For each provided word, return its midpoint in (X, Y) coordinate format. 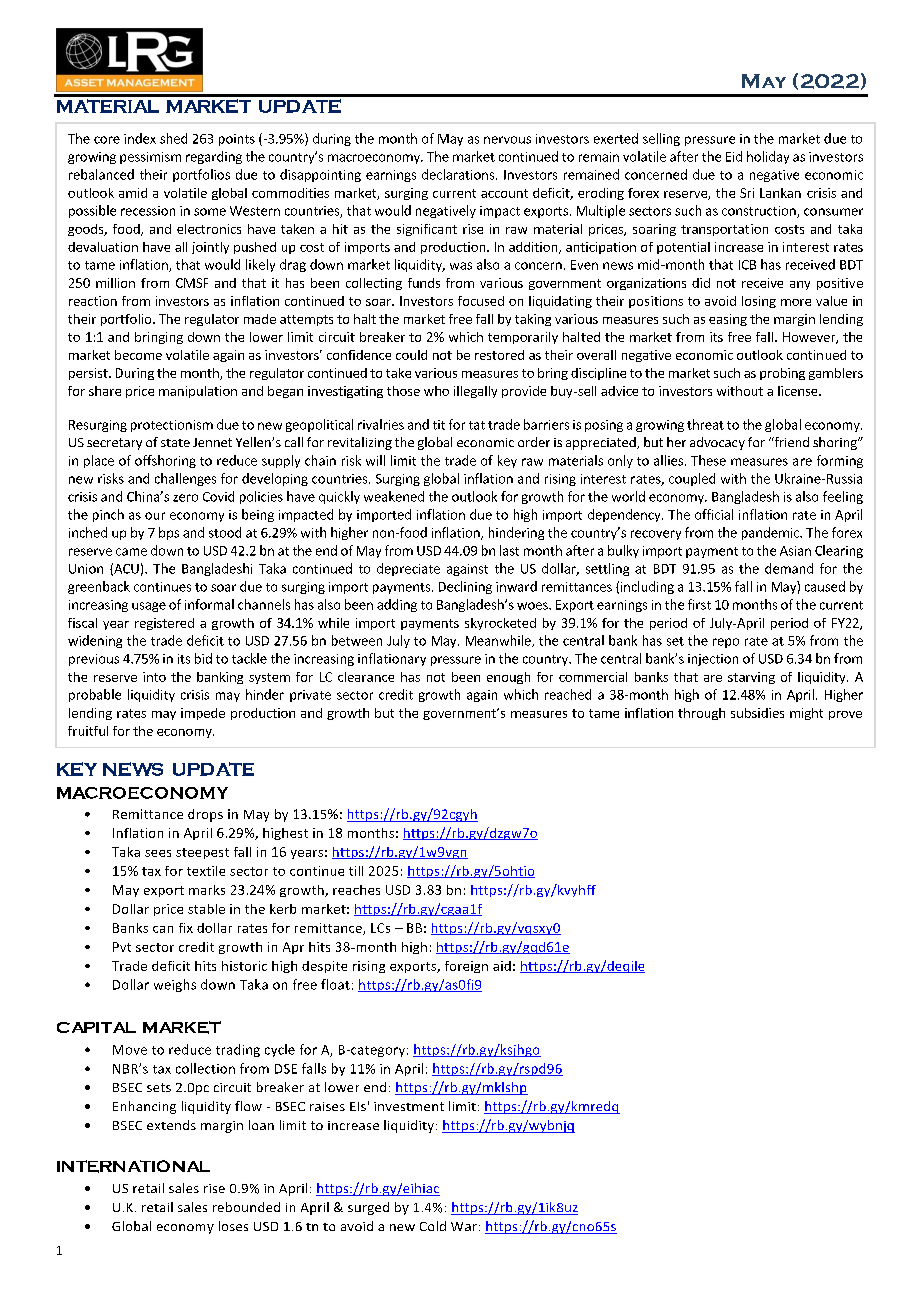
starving (751, 678)
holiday (768, 157)
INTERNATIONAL (133, 1166)
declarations (459, 174)
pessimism (150, 158)
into (154, 677)
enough (508, 678)
